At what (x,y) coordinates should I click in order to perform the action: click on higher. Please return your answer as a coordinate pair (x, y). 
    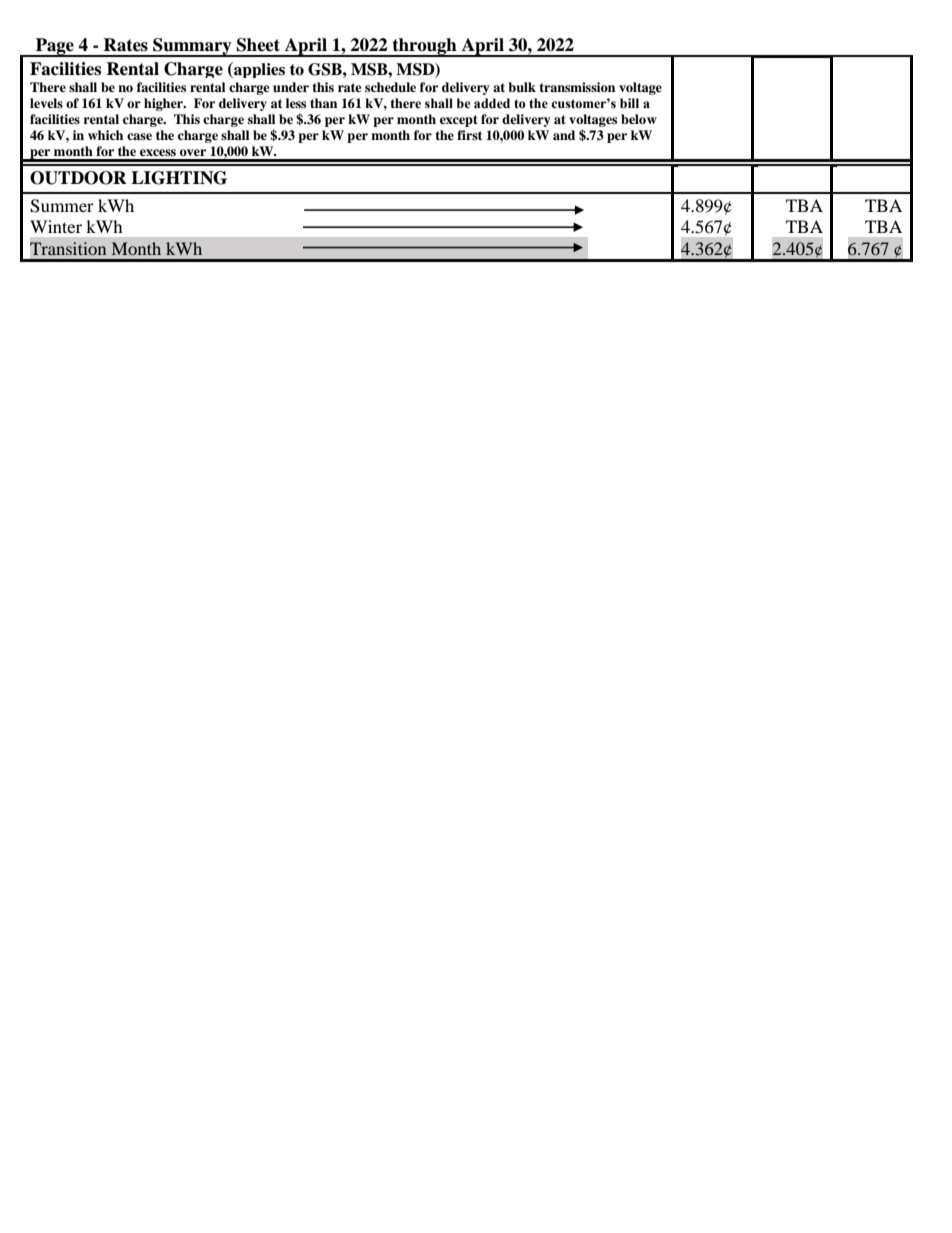
    Looking at the image, I should click on (165, 104).
